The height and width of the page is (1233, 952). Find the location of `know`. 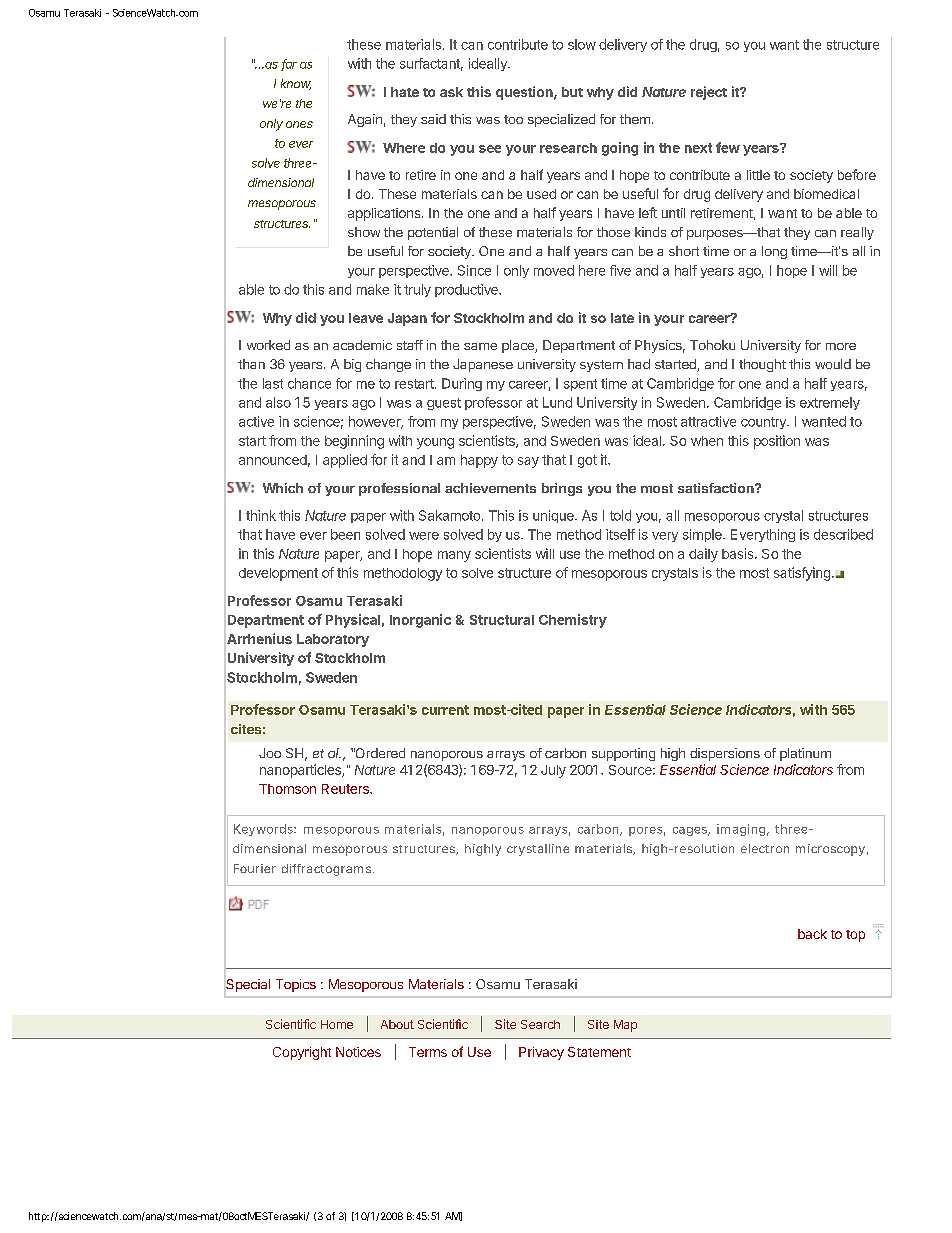

know is located at coordinates (296, 84).
